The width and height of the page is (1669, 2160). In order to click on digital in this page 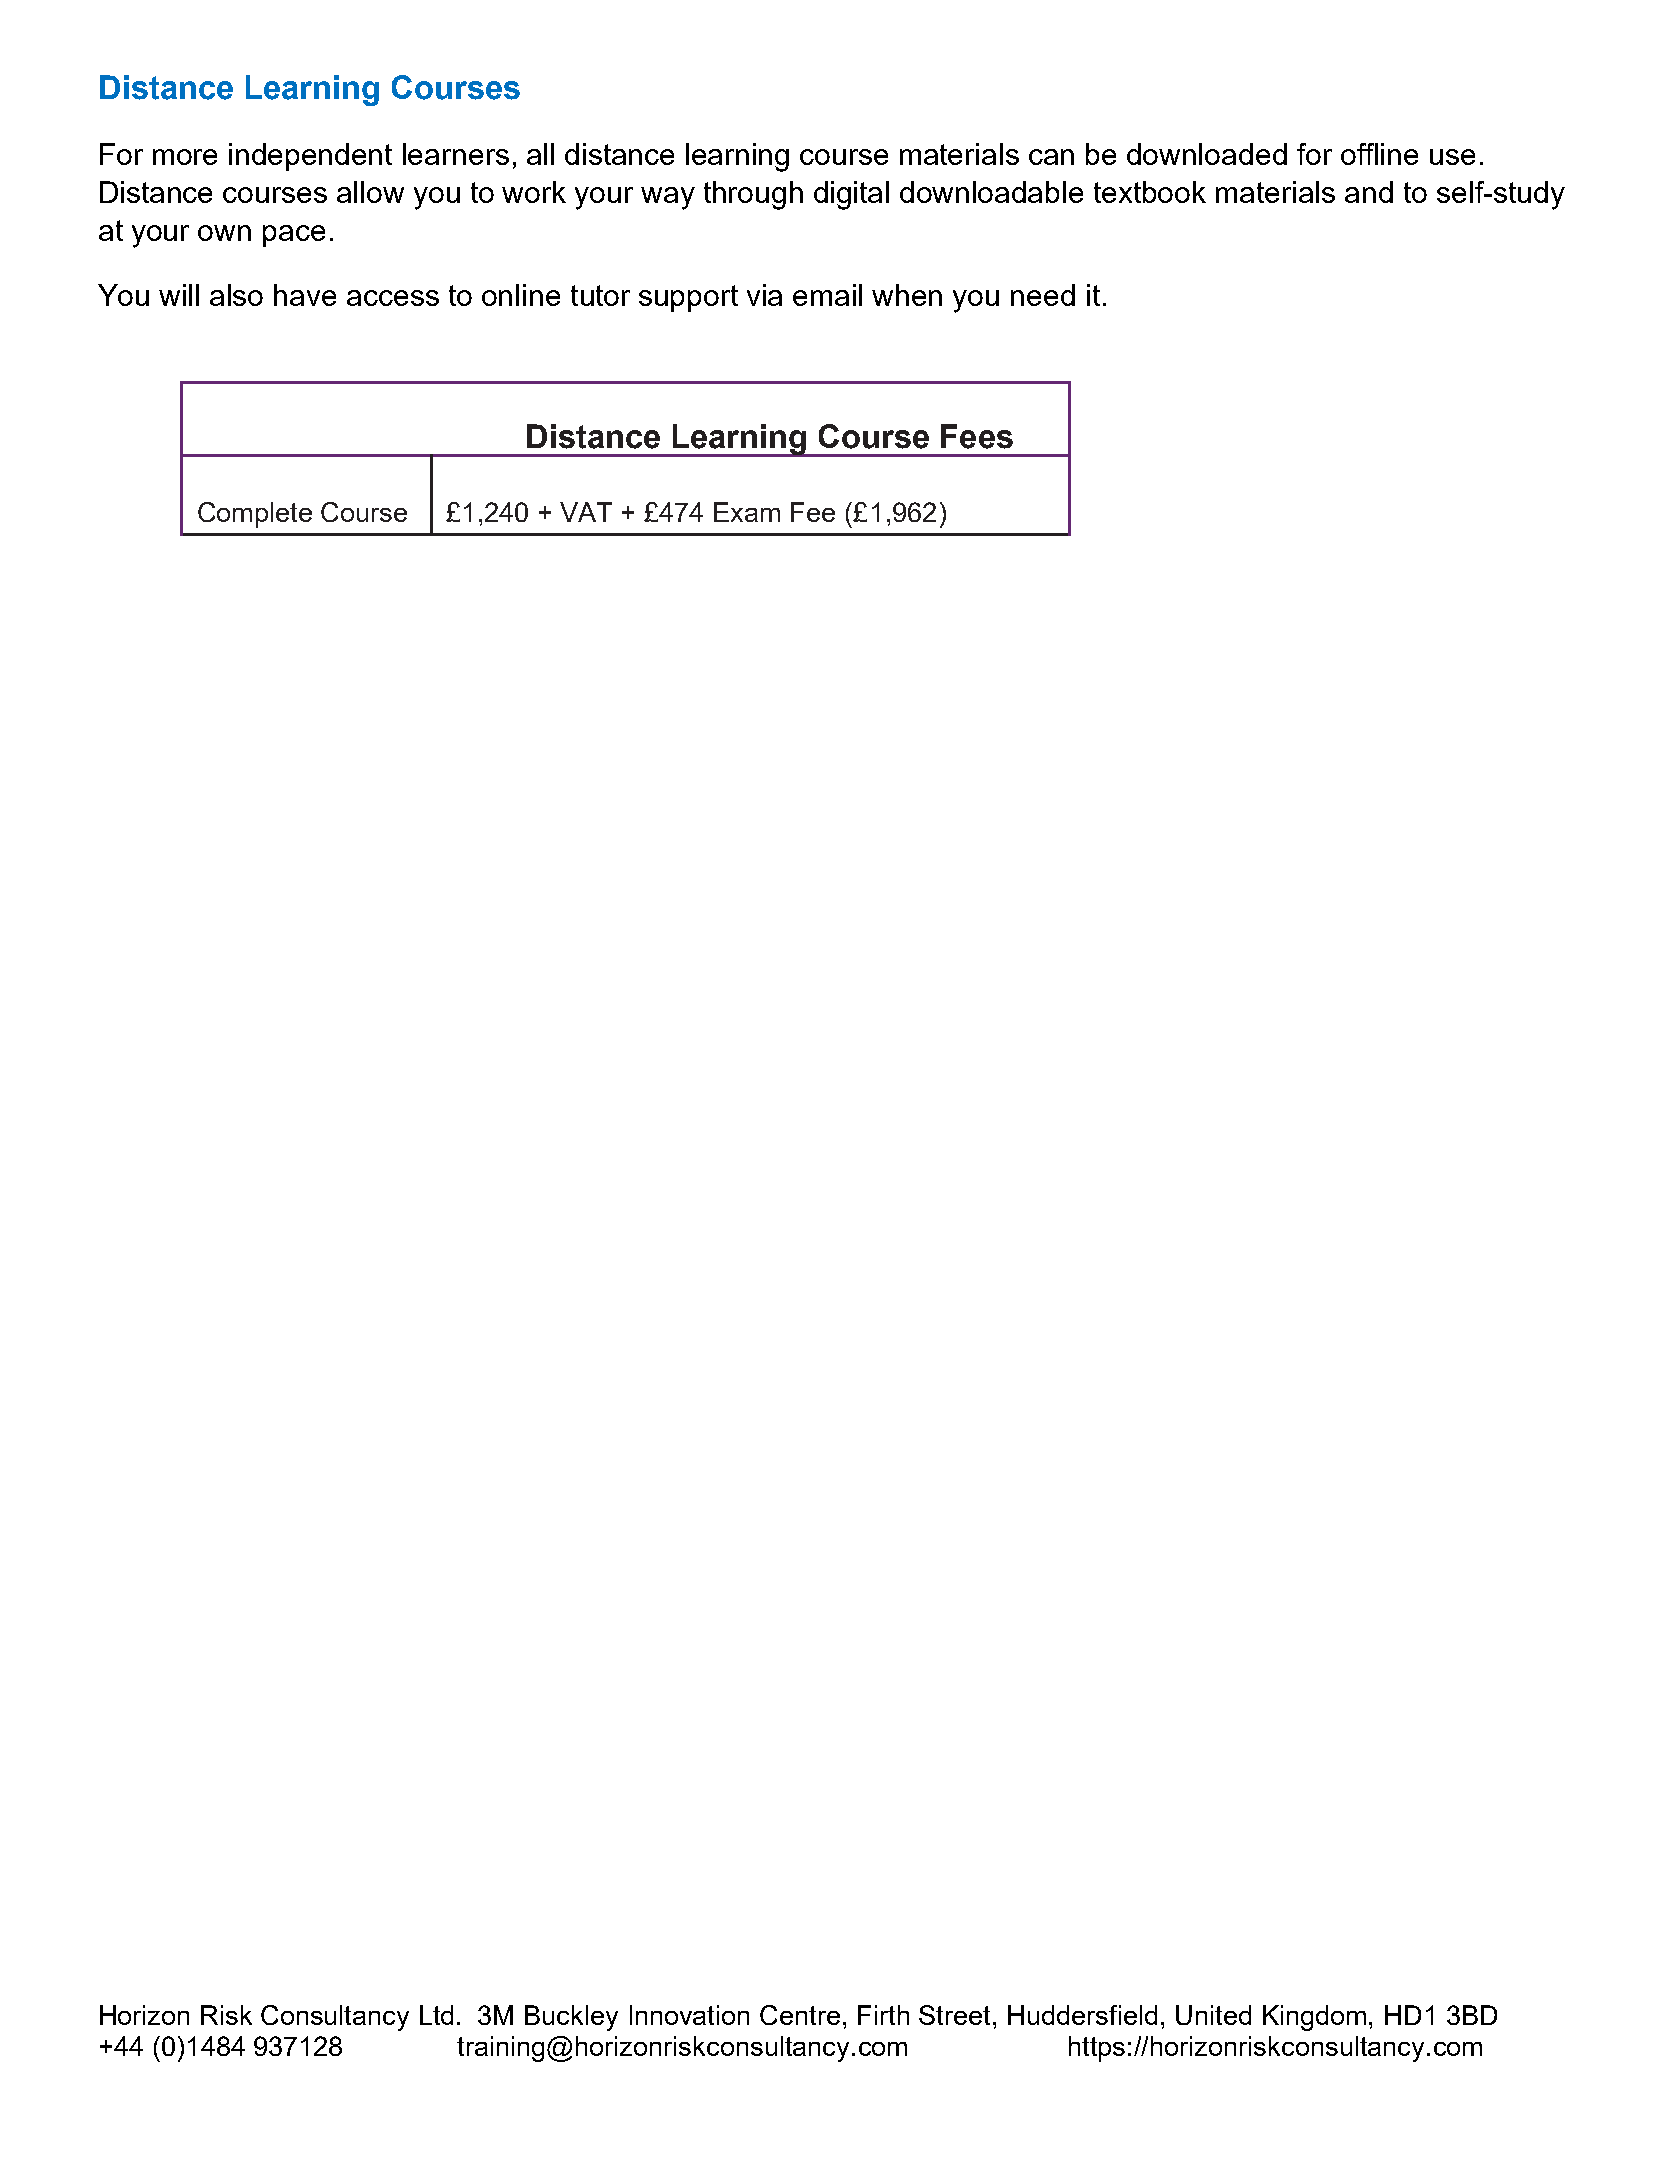, I will do `click(851, 195)`.
